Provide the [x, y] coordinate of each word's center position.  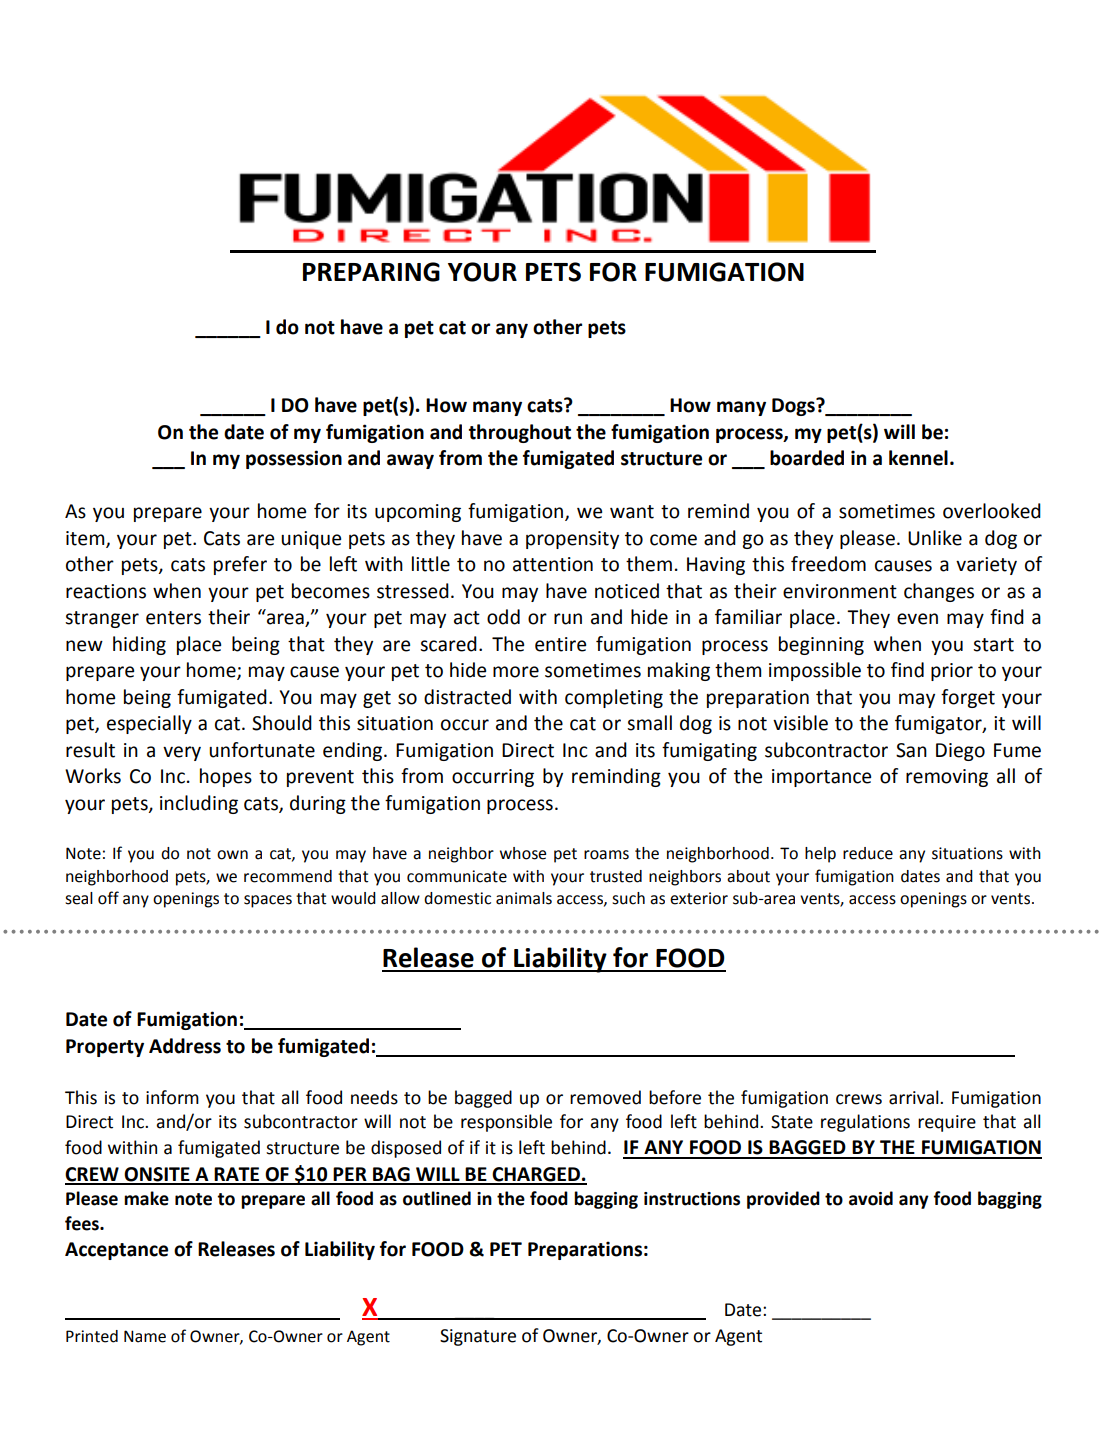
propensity [572, 540]
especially [149, 724]
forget [968, 698]
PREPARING [371, 272]
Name [145, 1336]
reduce [868, 853]
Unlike [935, 538]
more [516, 672]
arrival [915, 1097]
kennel [918, 458]
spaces [268, 901]
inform [172, 1097]
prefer [240, 565]
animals [524, 898]
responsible [506, 1123]
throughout [520, 433]
